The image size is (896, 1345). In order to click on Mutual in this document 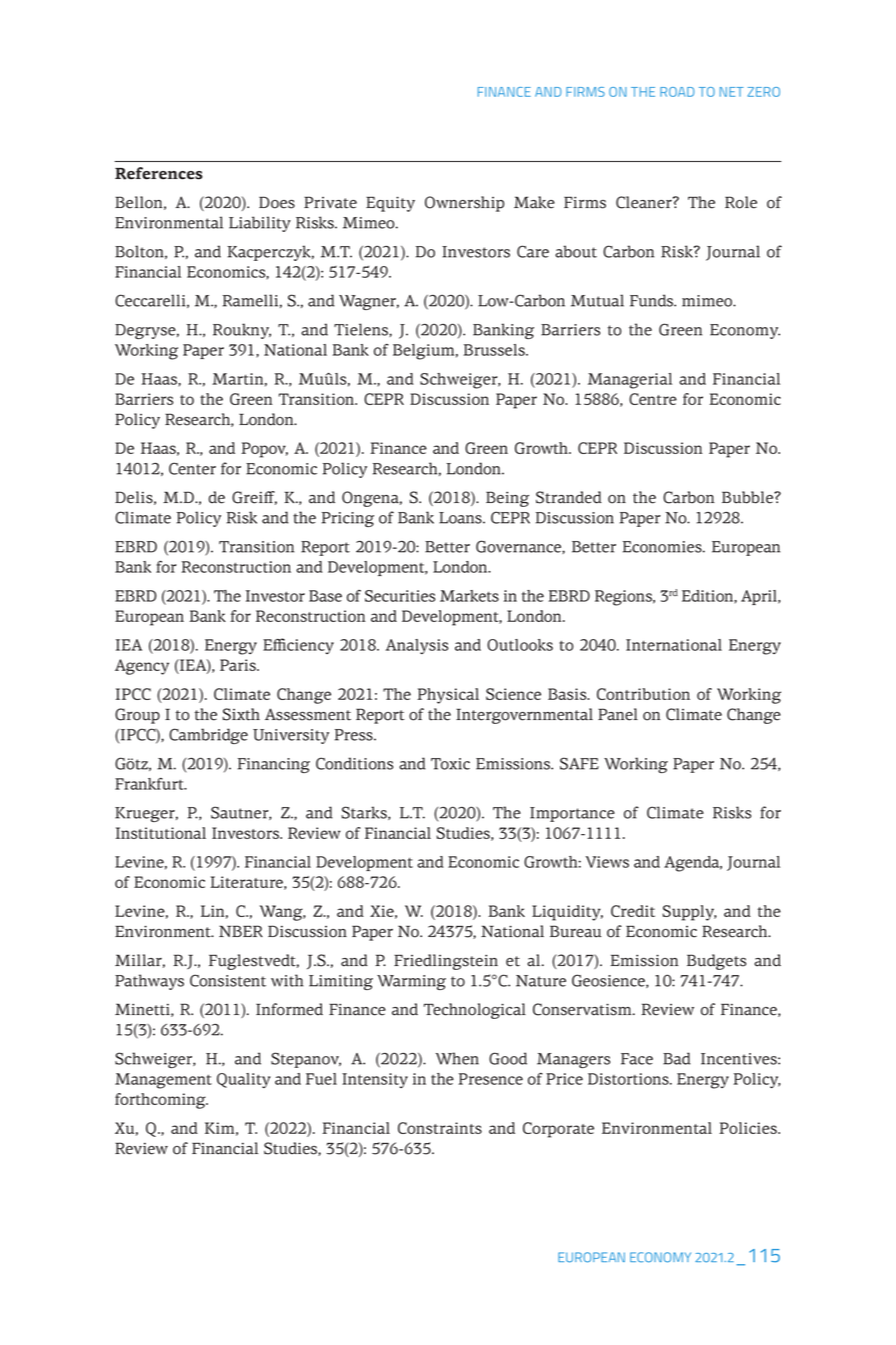, I will do `click(597, 300)`.
